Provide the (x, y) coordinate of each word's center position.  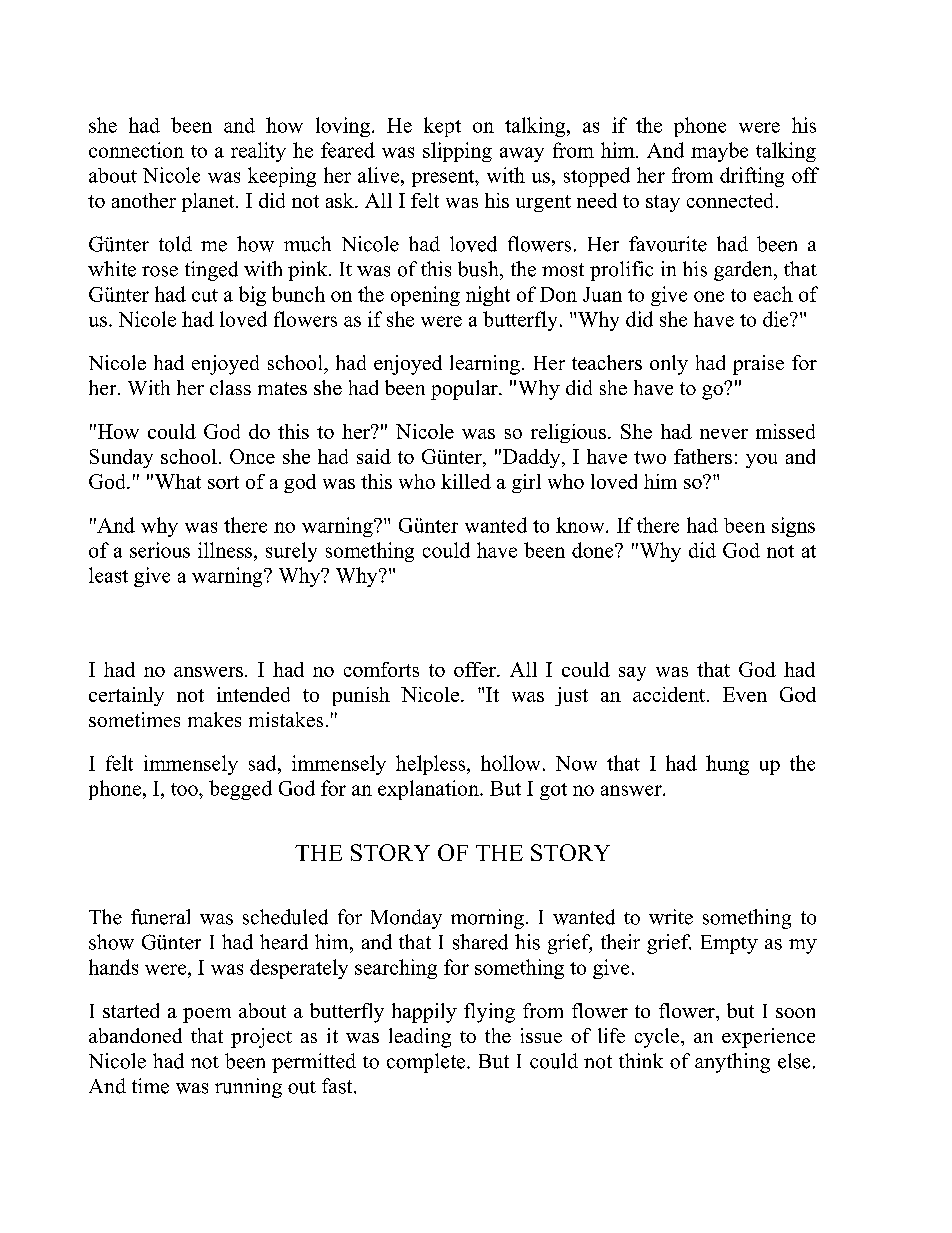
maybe (719, 152)
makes (214, 719)
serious (160, 550)
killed (466, 481)
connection (136, 150)
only (669, 365)
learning (485, 365)
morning (487, 919)
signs (793, 527)
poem (207, 1015)
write (671, 917)
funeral (160, 917)
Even (745, 694)
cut (205, 295)
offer (476, 669)
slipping (457, 152)
